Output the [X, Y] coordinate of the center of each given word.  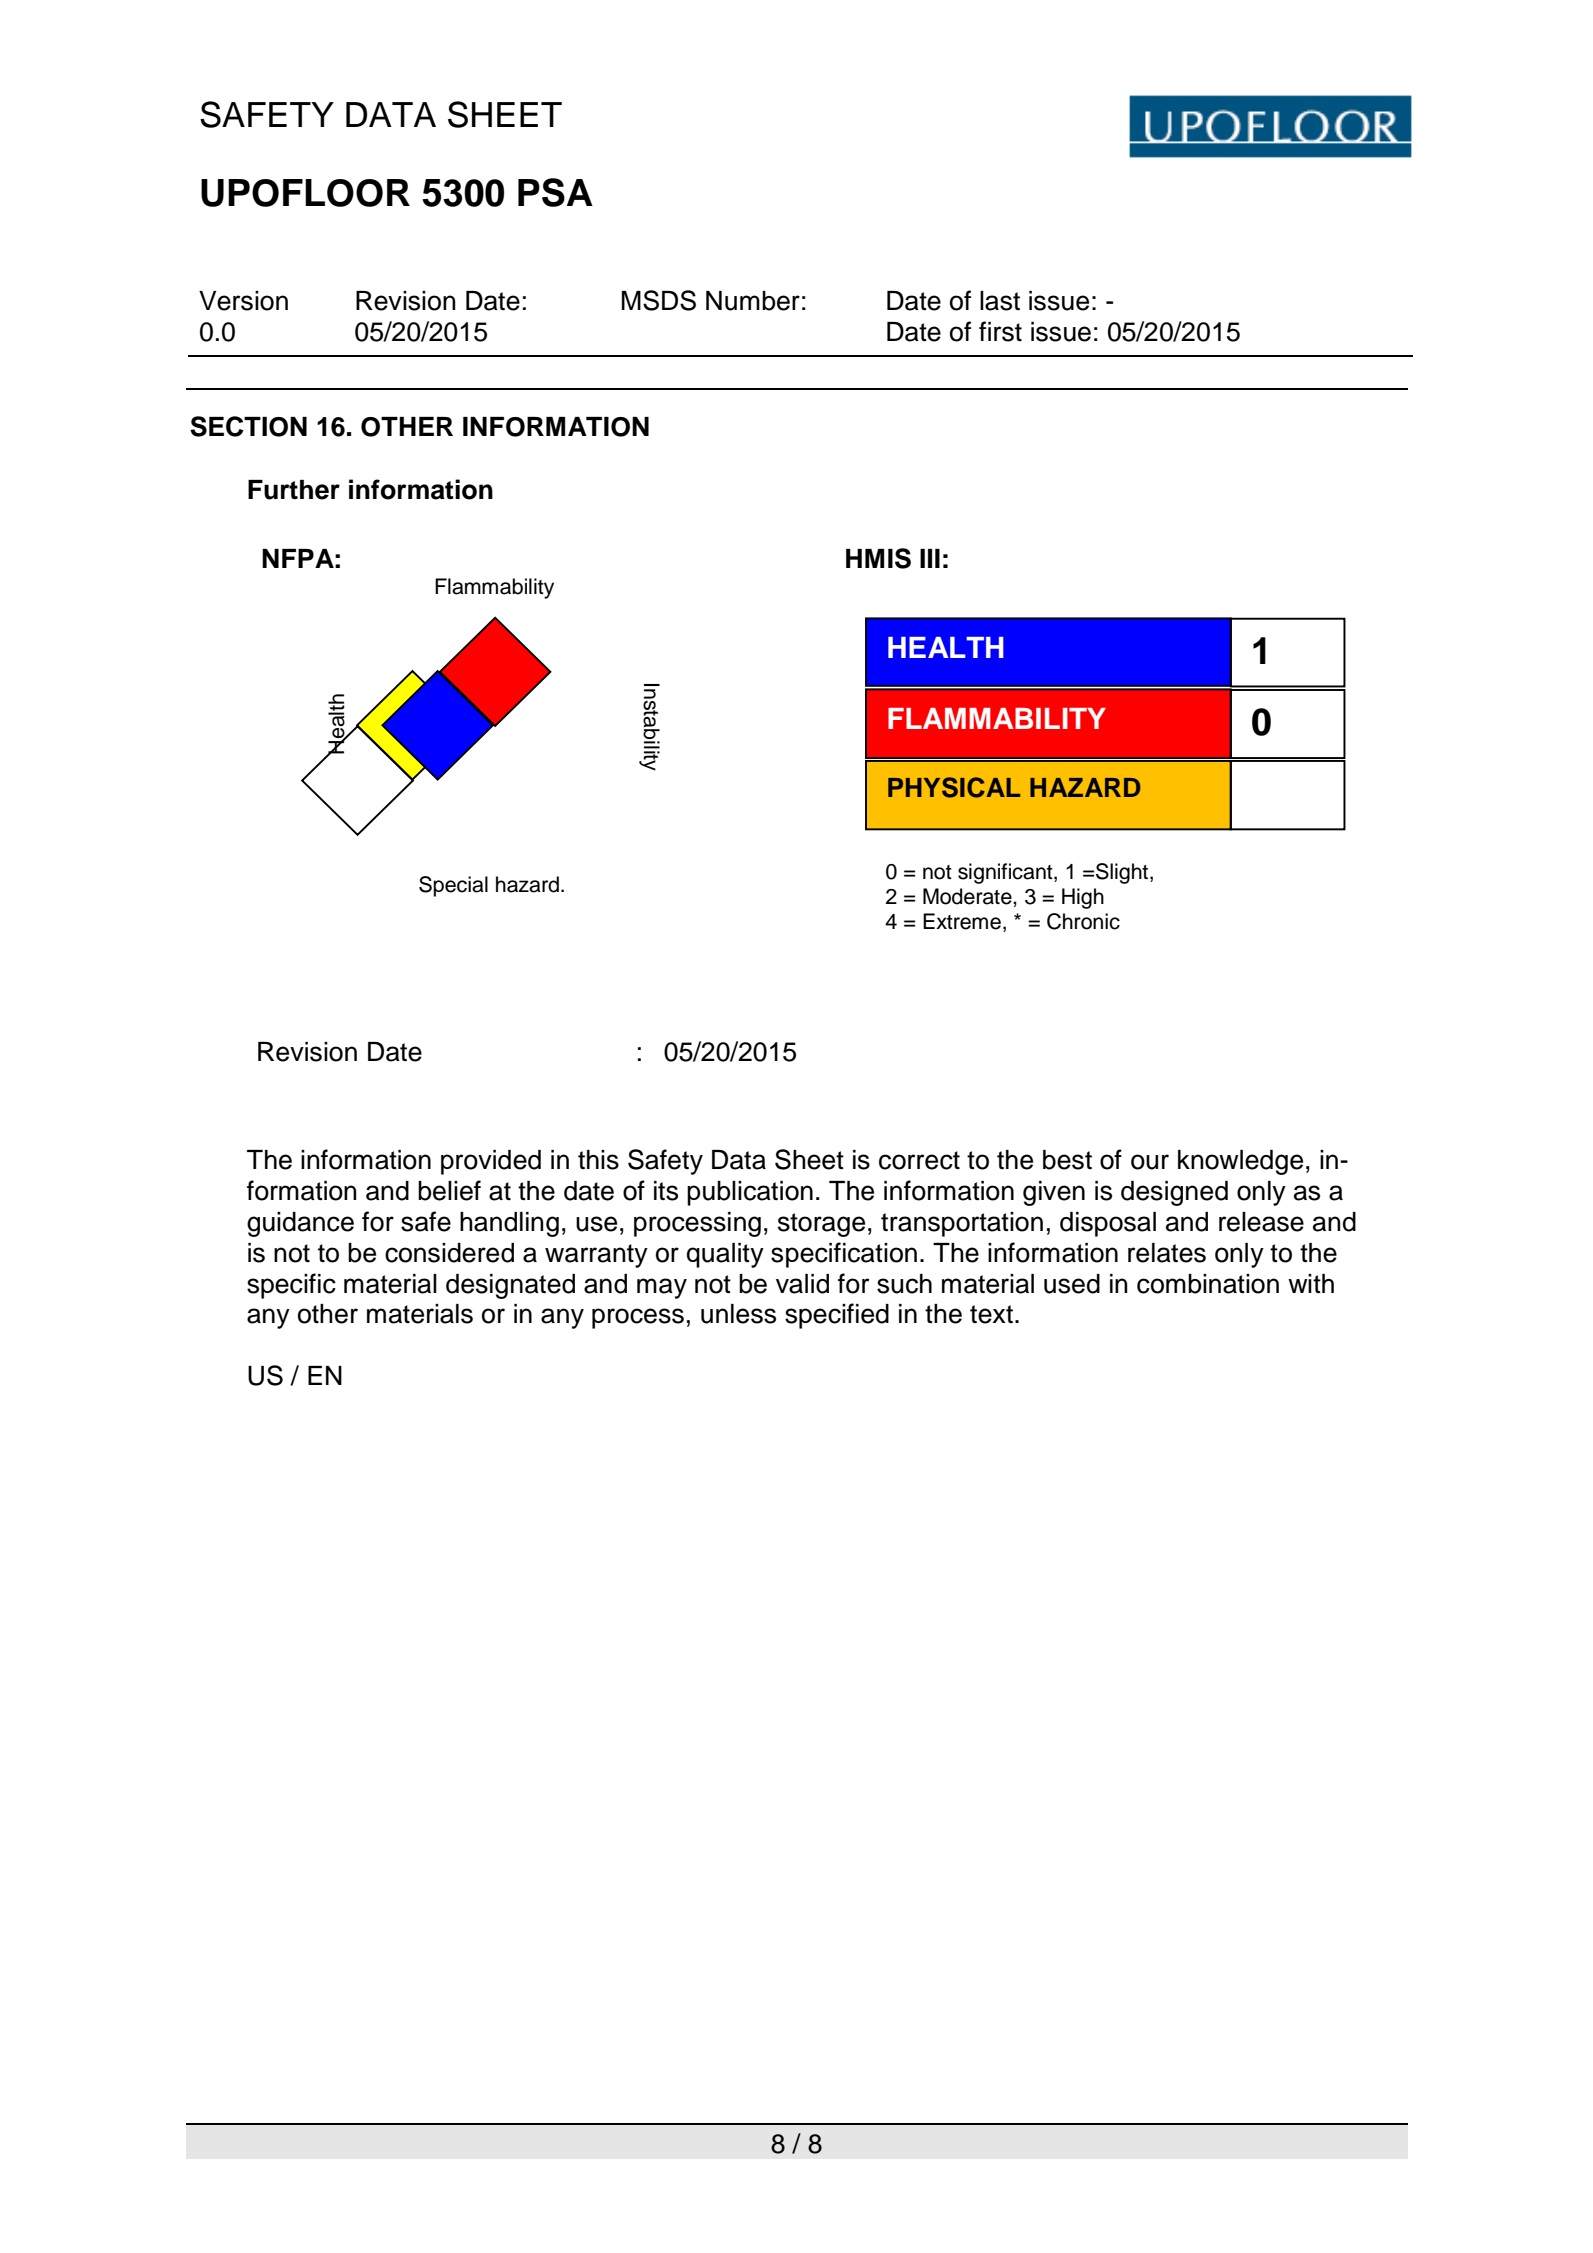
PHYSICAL [954, 787]
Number [753, 301]
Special [453, 886]
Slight [1123, 873]
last [1000, 301]
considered [449, 1253]
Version [243, 301]
